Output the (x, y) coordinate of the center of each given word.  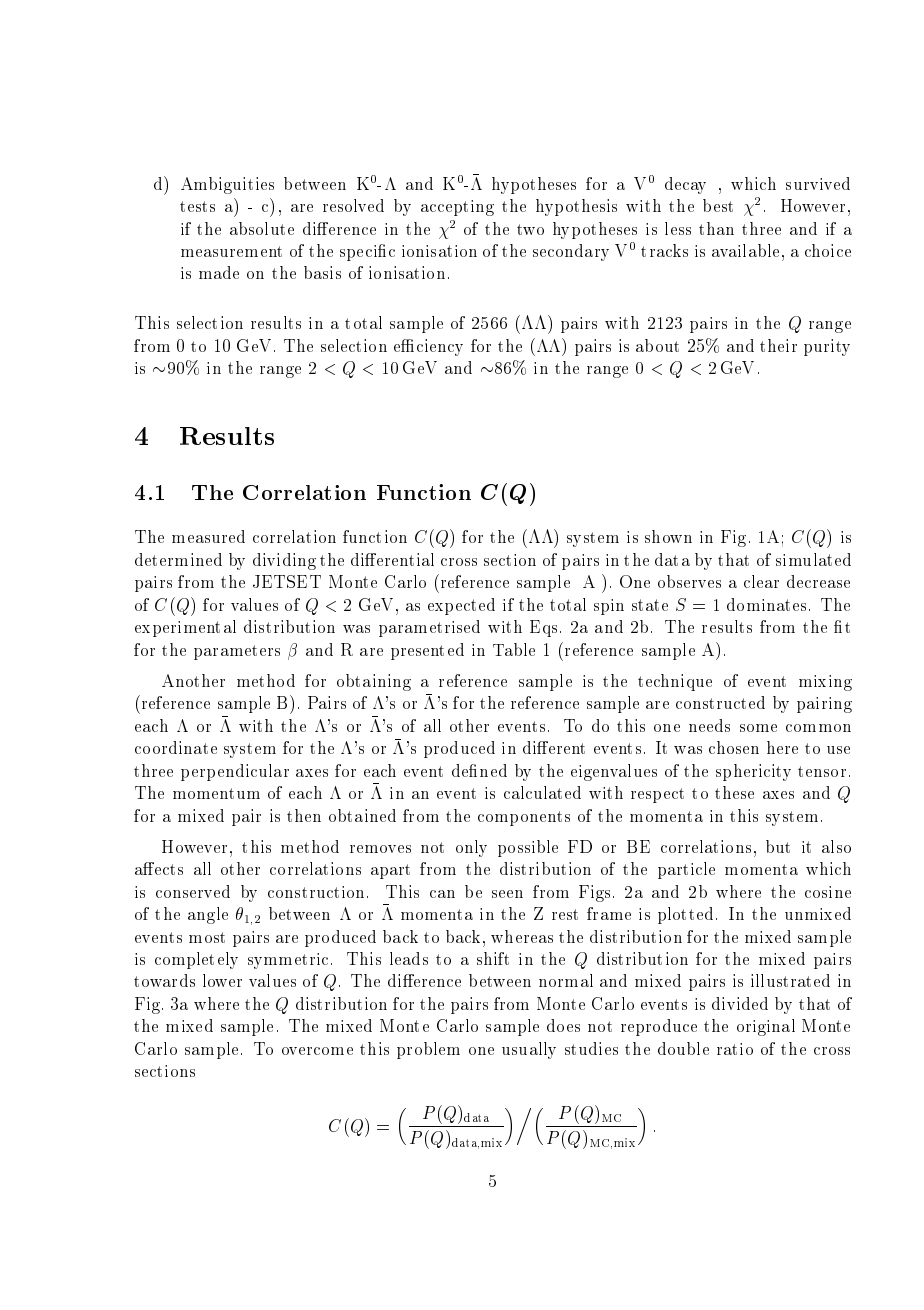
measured (208, 536)
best (718, 205)
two (530, 229)
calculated (542, 792)
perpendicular (235, 772)
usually (529, 1050)
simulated (813, 559)
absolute (262, 228)
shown (668, 536)
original (766, 1027)
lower (222, 980)
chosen (734, 747)
